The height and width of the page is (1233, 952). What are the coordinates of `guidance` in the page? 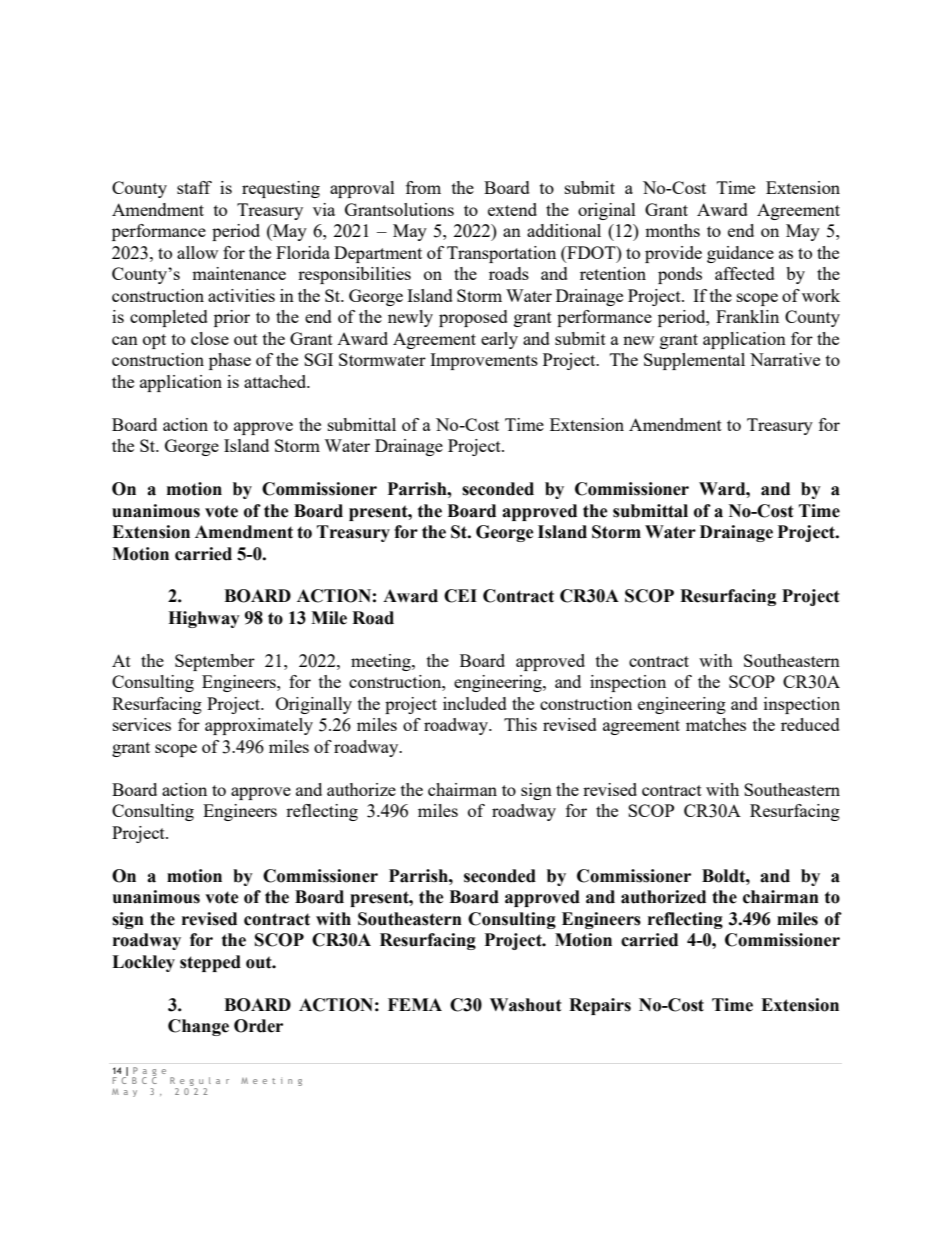 It's located at (740, 254).
